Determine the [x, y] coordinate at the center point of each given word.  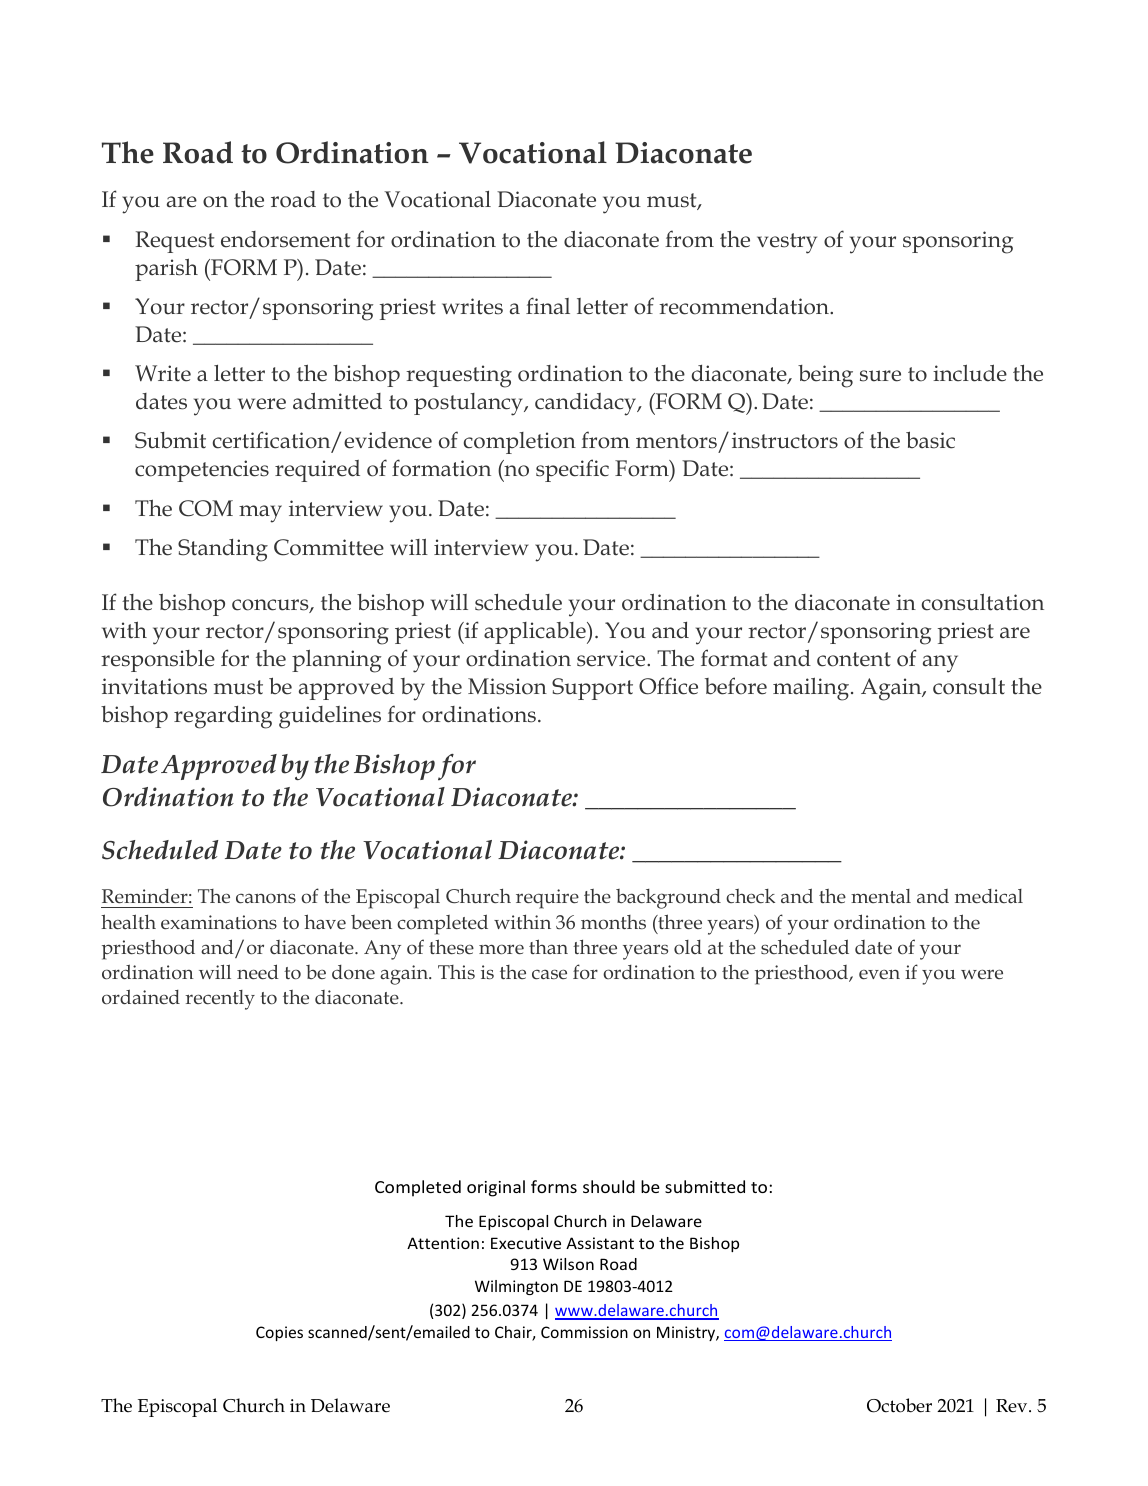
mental [881, 896]
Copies [279, 1333]
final [548, 306]
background [668, 899]
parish [166, 269]
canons [266, 898]
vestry [787, 243]
